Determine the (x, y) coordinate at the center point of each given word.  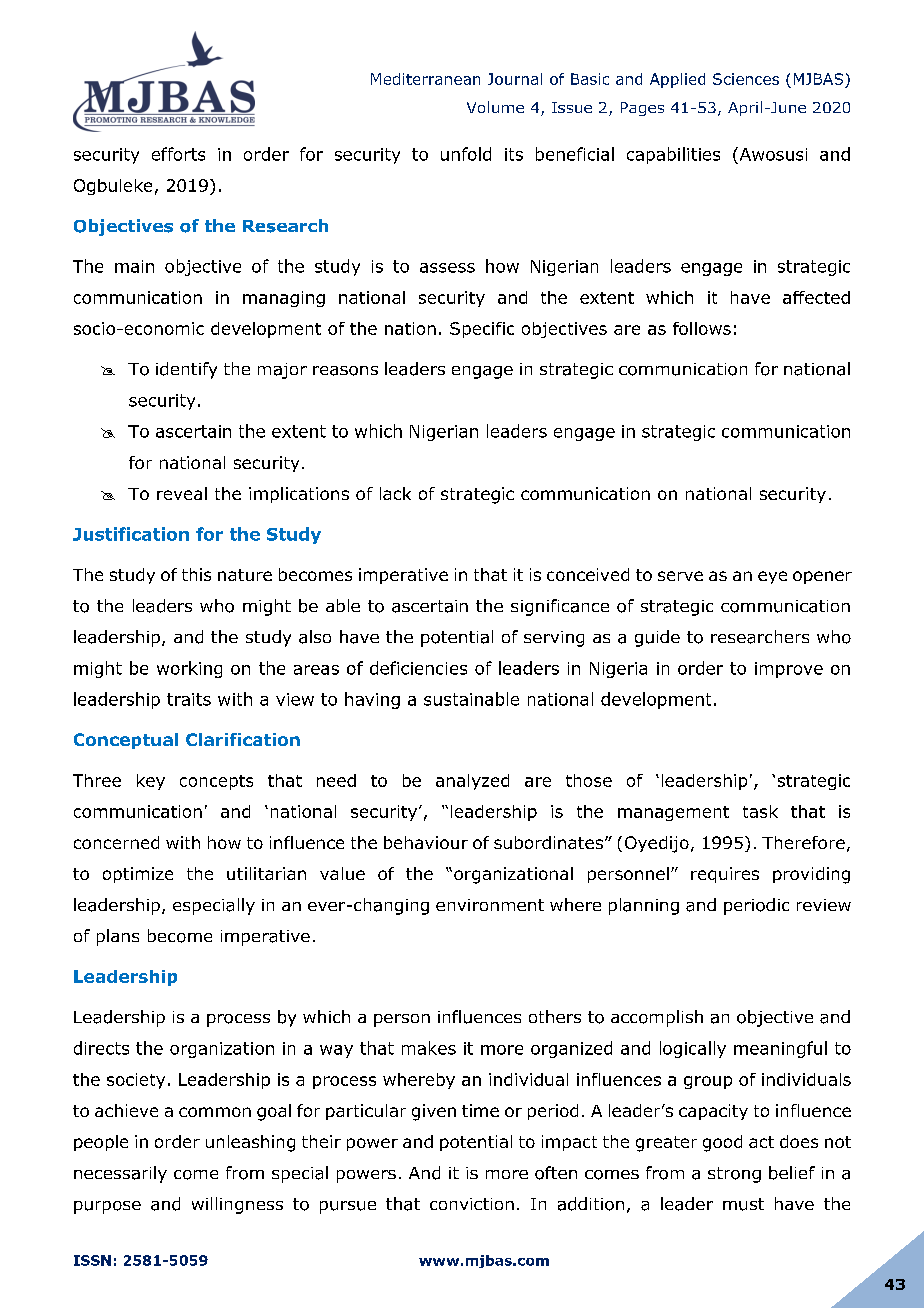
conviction (472, 1204)
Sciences (746, 79)
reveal (182, 493)
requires (725, 875)
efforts (178, 154)
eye (772, 577)
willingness (237, 1205)
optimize (138, 875)
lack (395, 493)
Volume (495, 107)
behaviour (426, 842)
